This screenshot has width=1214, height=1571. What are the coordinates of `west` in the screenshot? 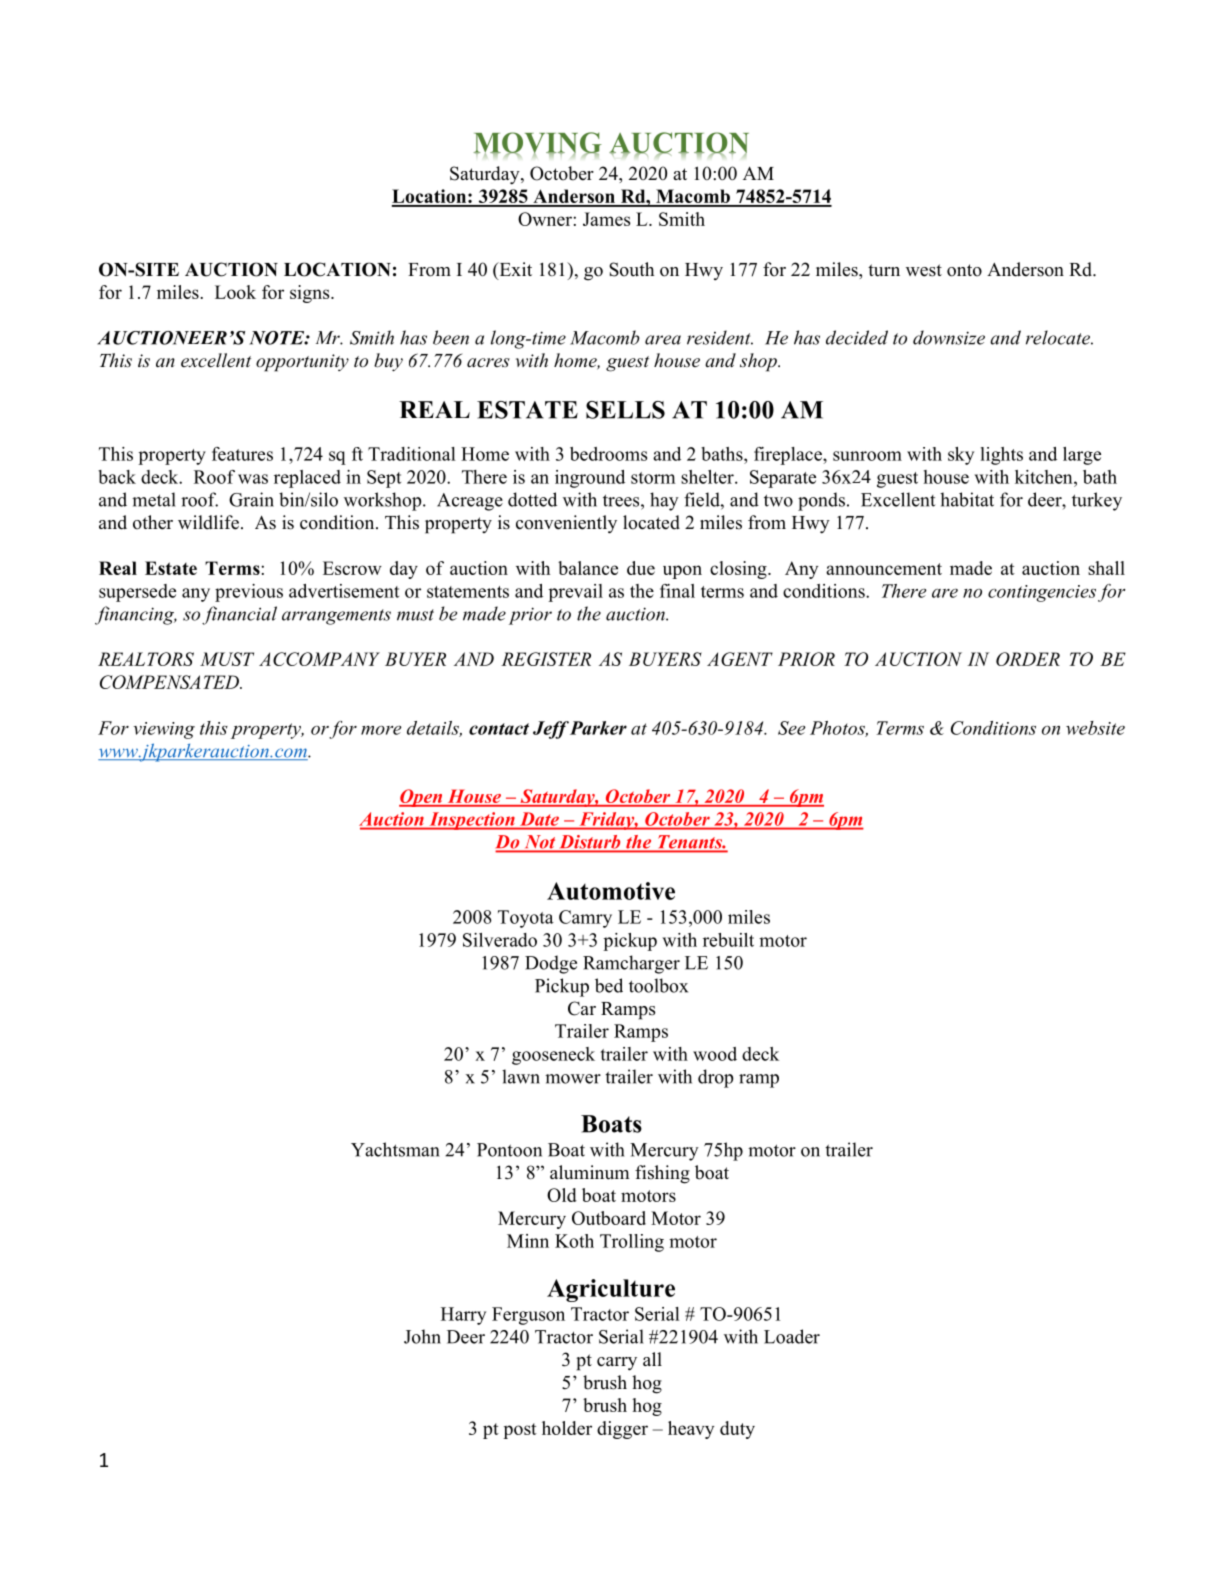 It's located at (924, 270).
